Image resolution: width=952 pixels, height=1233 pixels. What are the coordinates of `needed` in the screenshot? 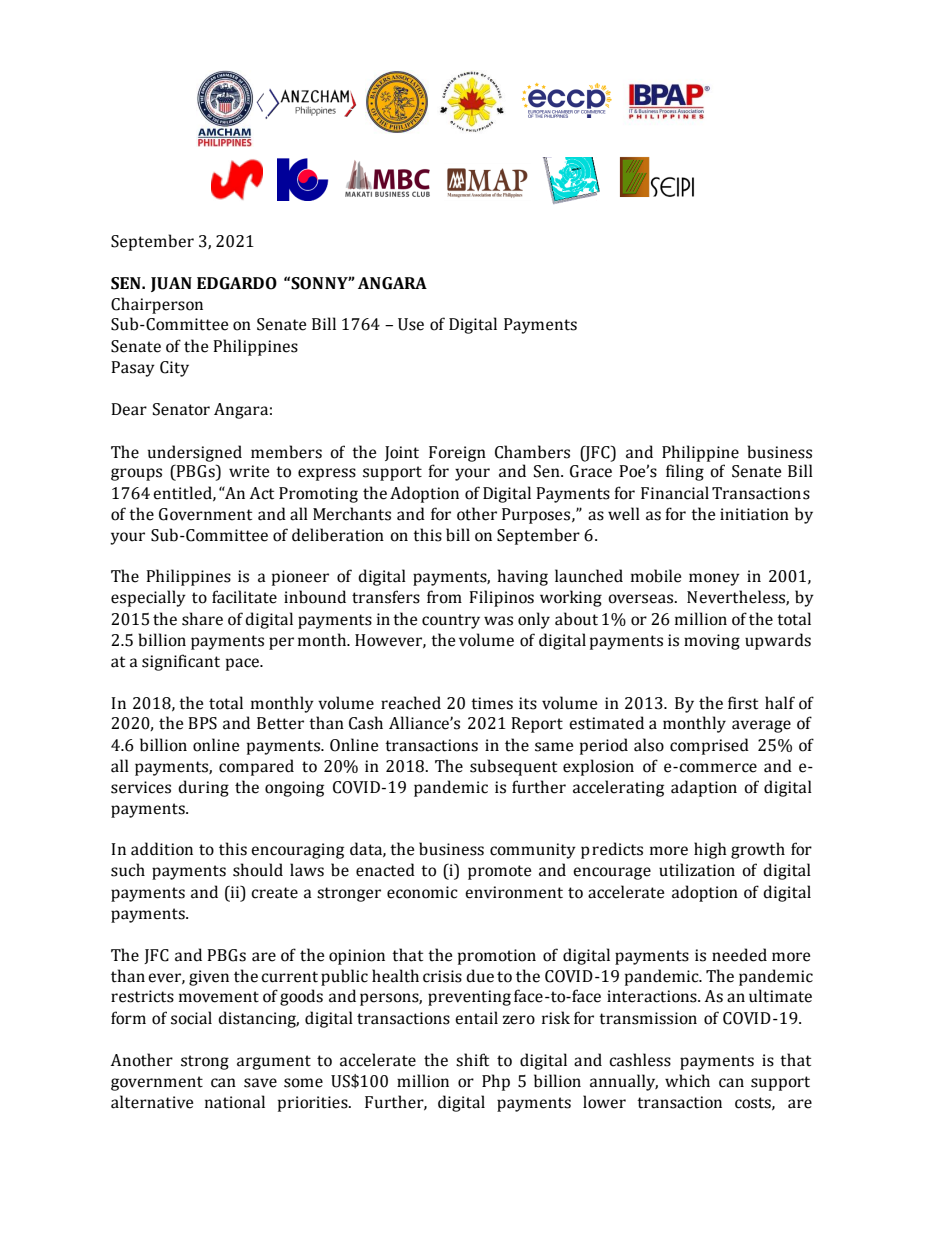 It's located at (739, 955).
